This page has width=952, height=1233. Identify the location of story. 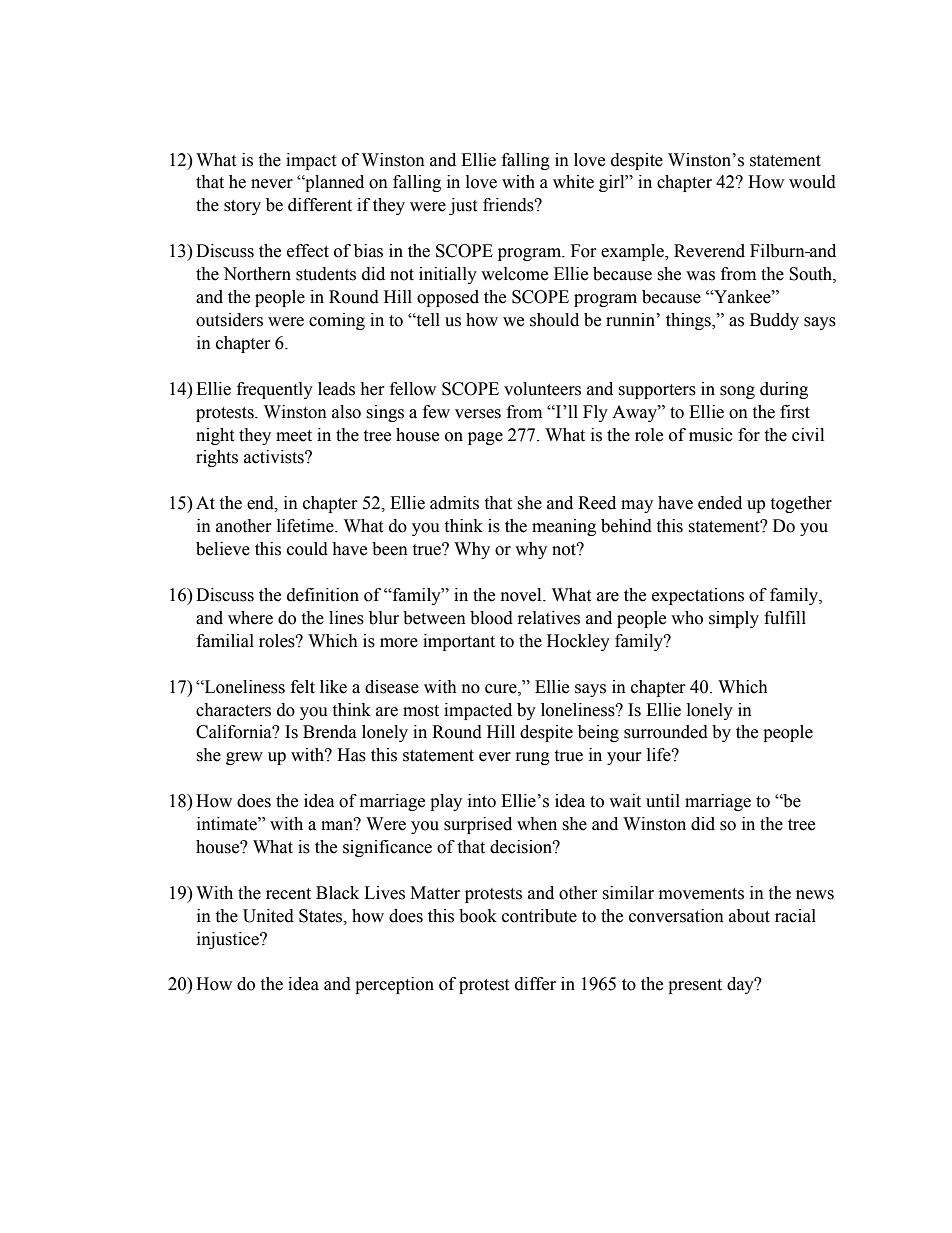
(242, 207).
